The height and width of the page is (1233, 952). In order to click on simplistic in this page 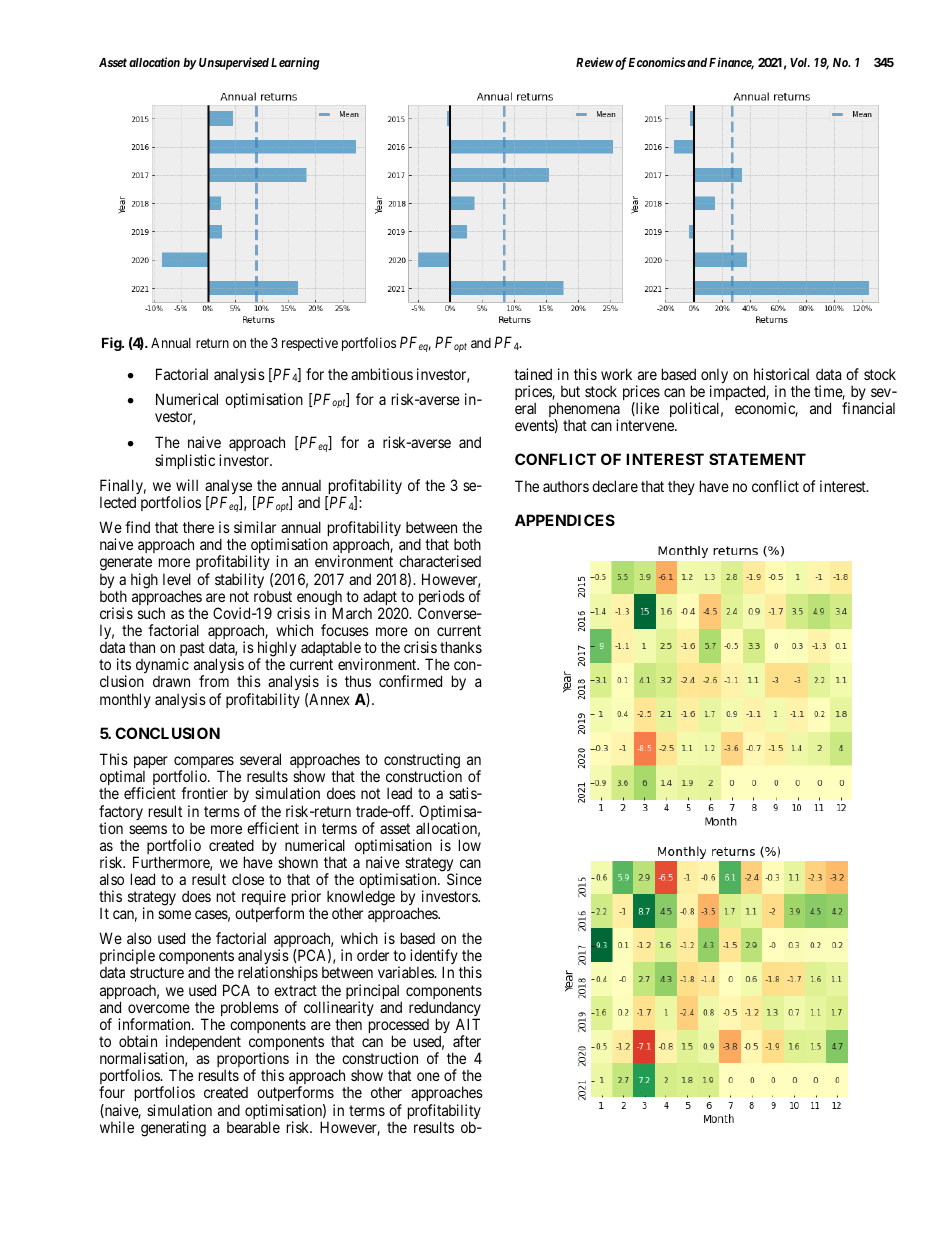, I will do `click(185, 461)`.
